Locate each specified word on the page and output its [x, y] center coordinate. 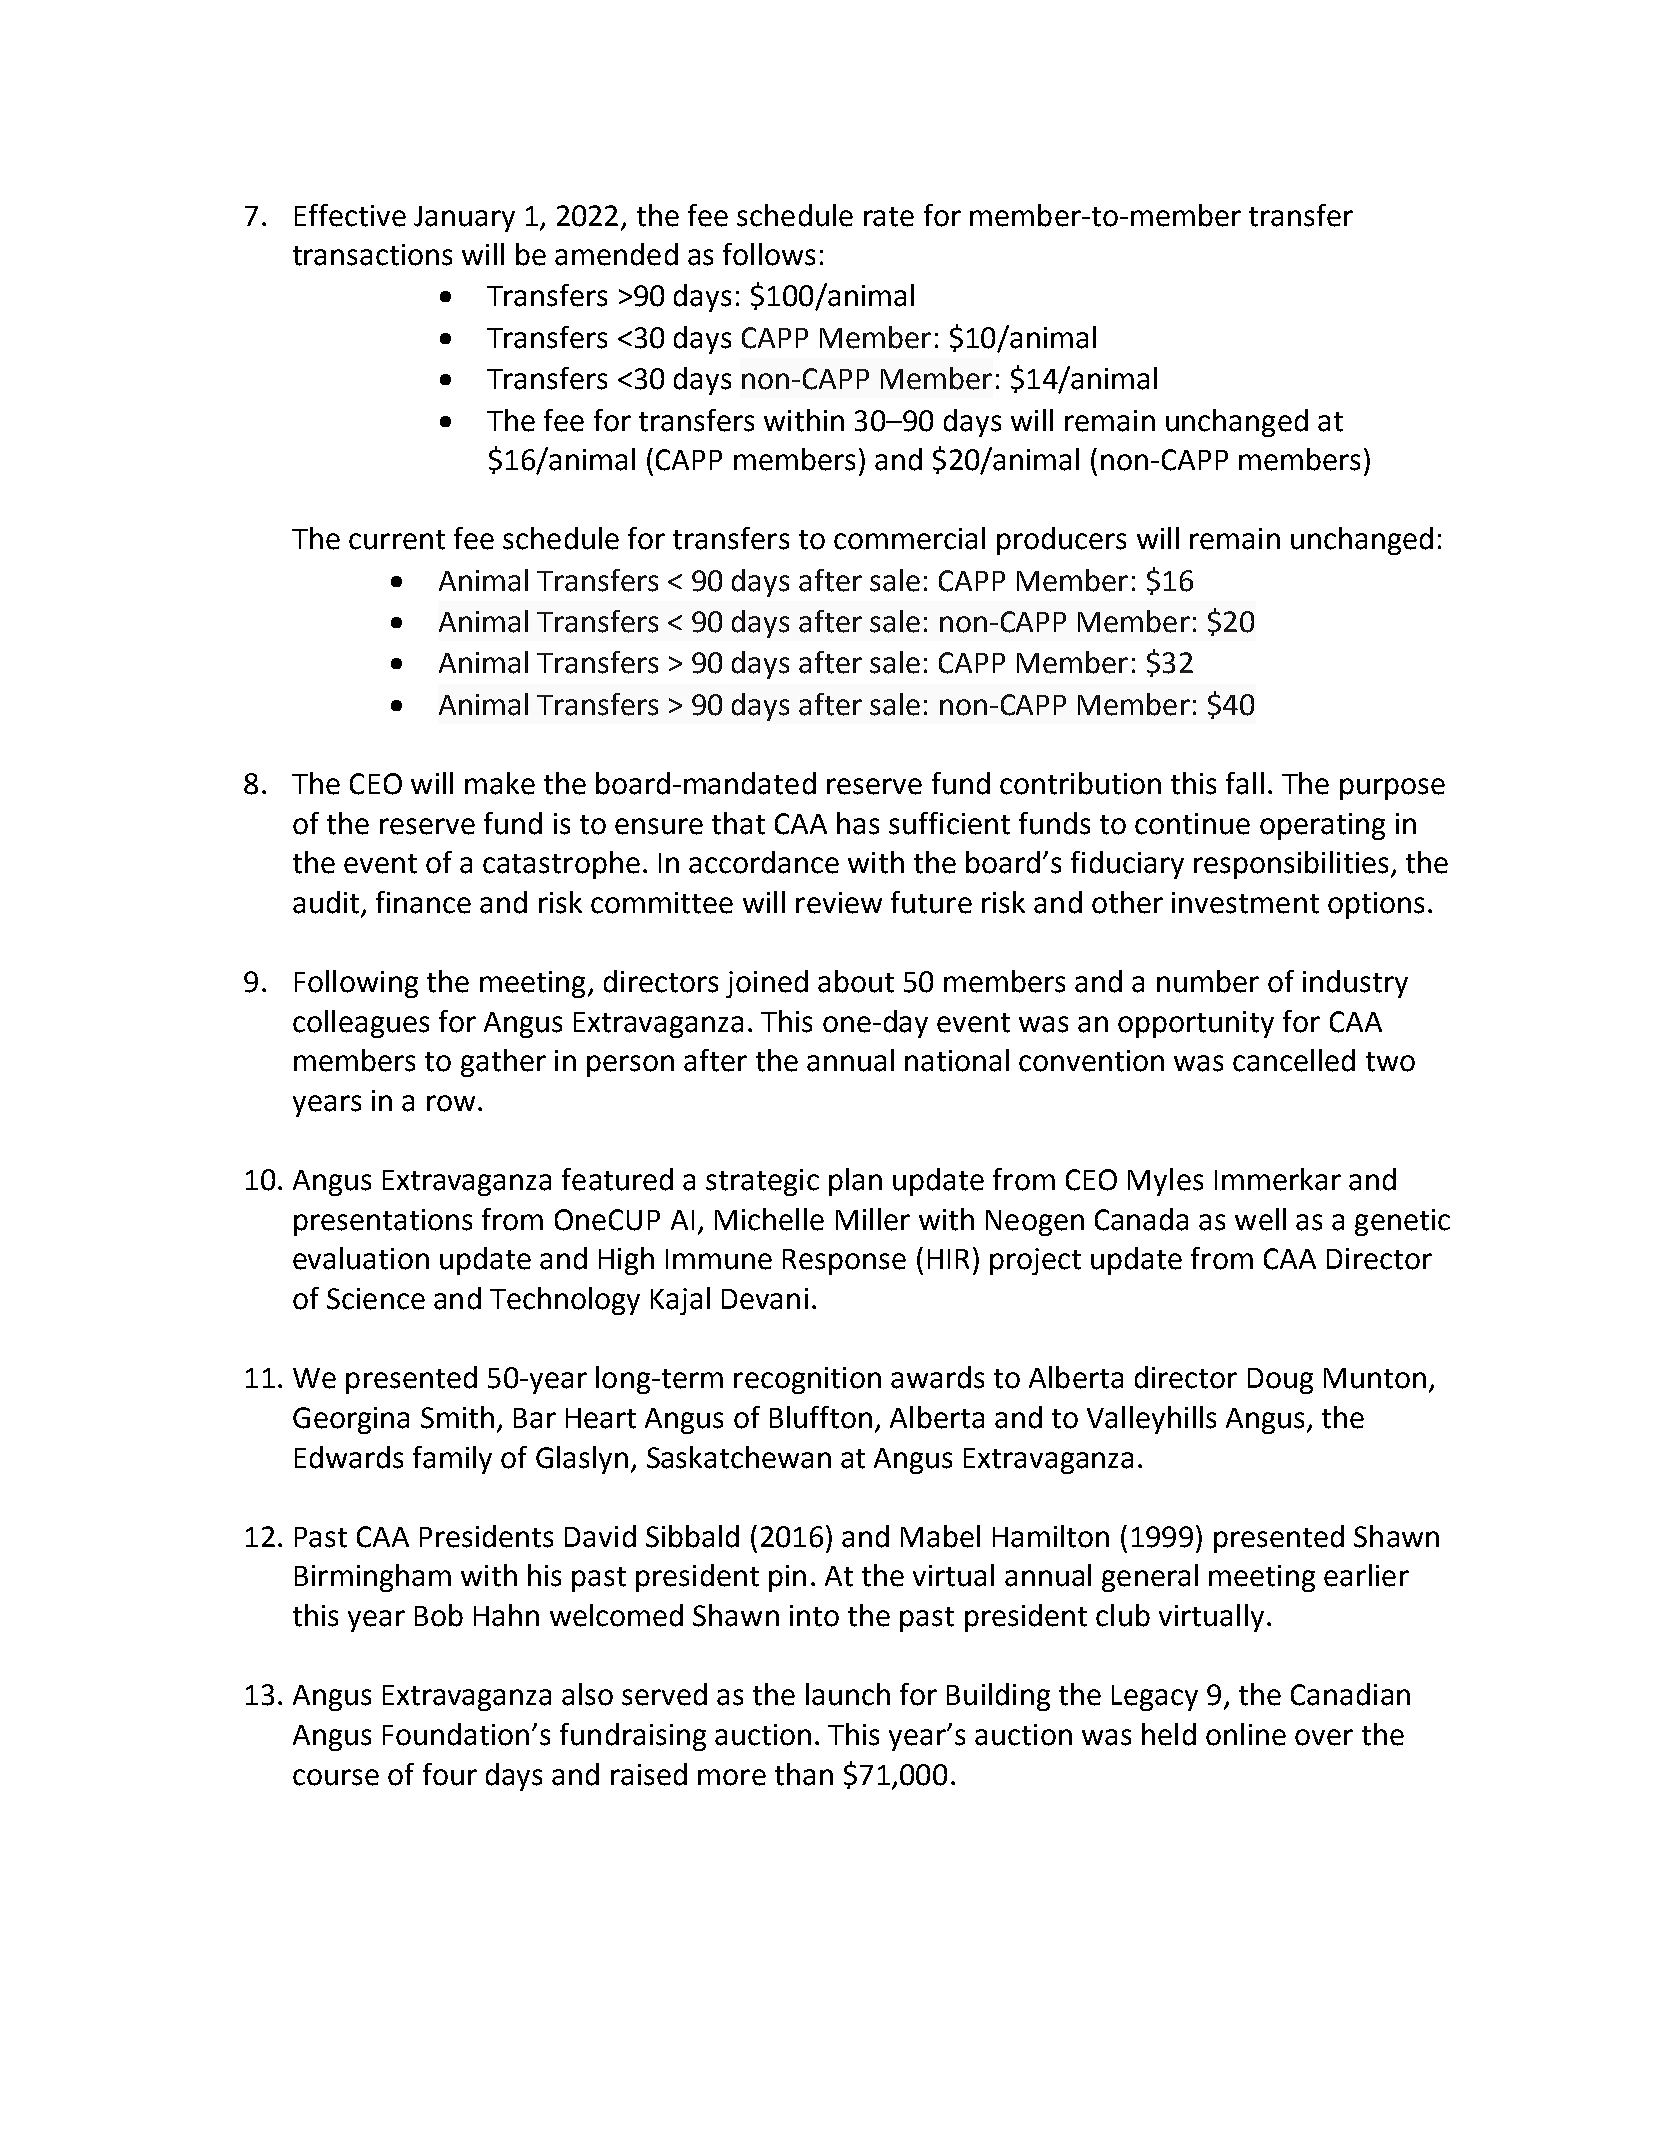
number [1208, 981]
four [450, 1774]
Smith [457, 1417]
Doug [1280, 1381]
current [397, 540]
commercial [909, 538]
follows [769, 254]
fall [1245, 783]
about [856, 981]
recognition [807, 1380]
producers [1061, 541]
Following [356, 984]
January [464, 219]
